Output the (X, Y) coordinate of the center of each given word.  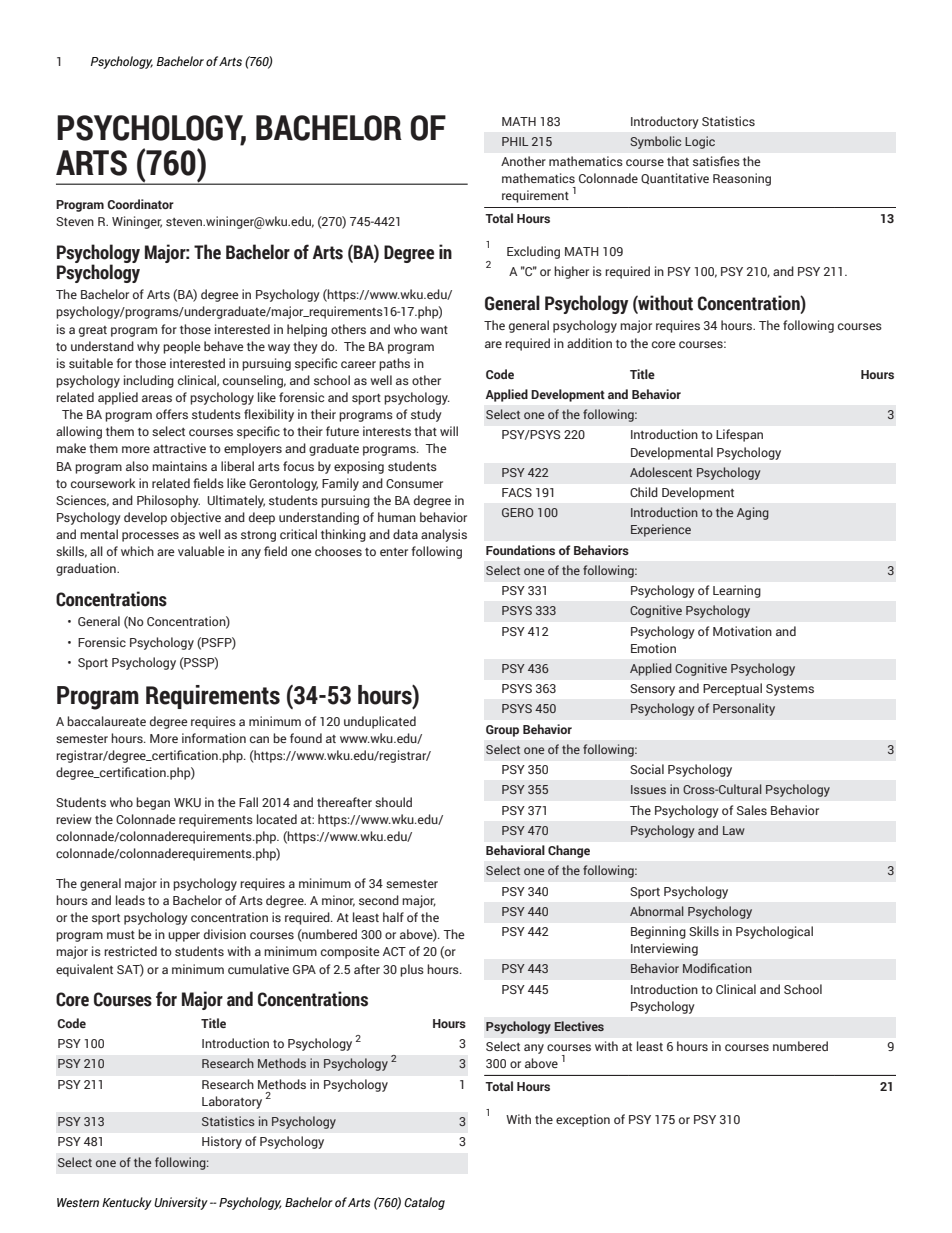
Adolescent (661, 472)
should (393, 802)
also (137, 466)
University (181, 1203)
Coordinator (140, 204)
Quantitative (675, 179)
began (153, 803)
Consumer (414, 483)
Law (734, 830)
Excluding (533, 252)
